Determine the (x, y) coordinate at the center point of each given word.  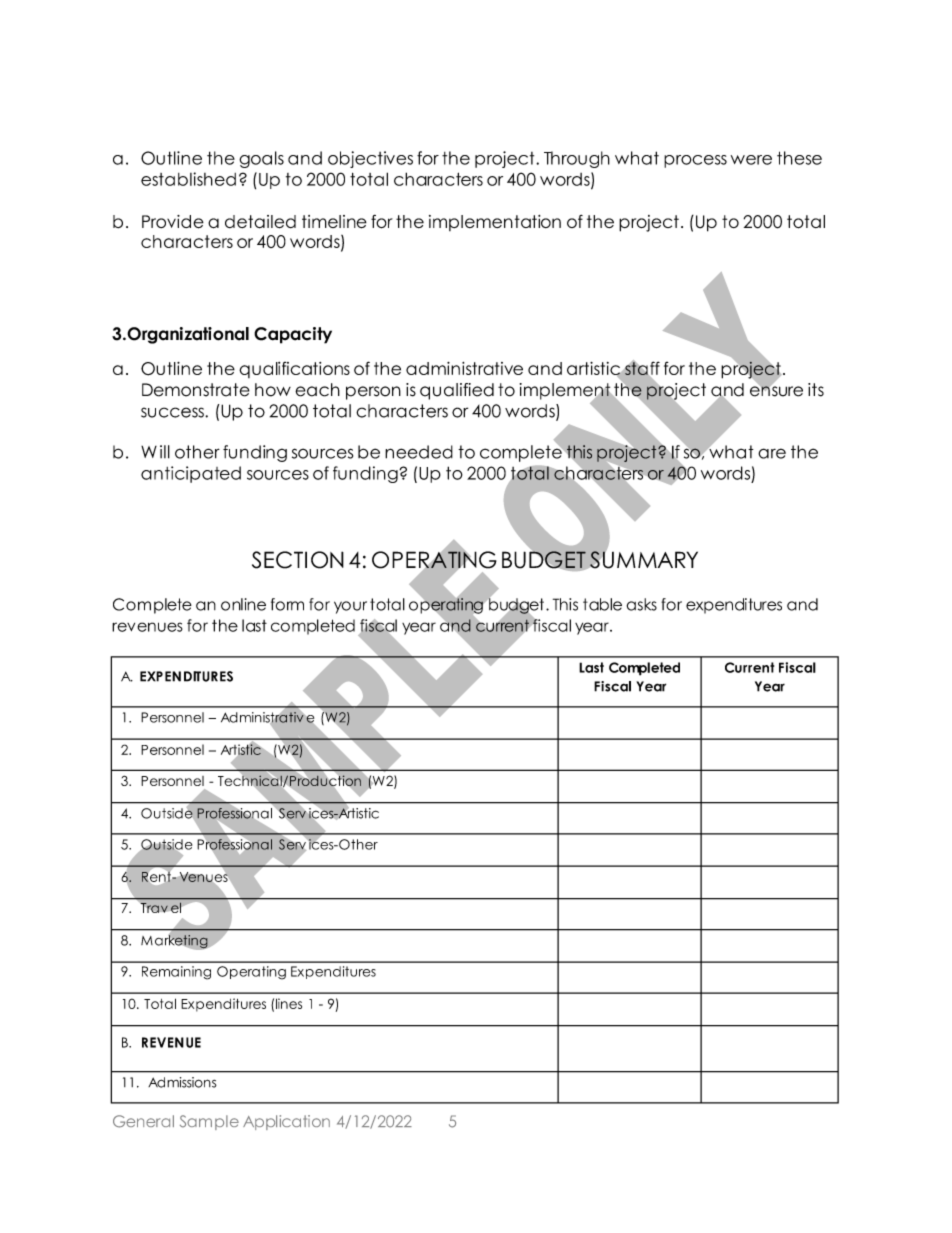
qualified (457, 391)
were (751, 160)
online (243, 604)
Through (577, 159)
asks (642, 604)
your (350, 607)
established (188, 179)
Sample (209, 1122)
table (602, 604)
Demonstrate (196, 390)
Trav (154, 908)
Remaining (176, 973)
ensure (776, 390)
